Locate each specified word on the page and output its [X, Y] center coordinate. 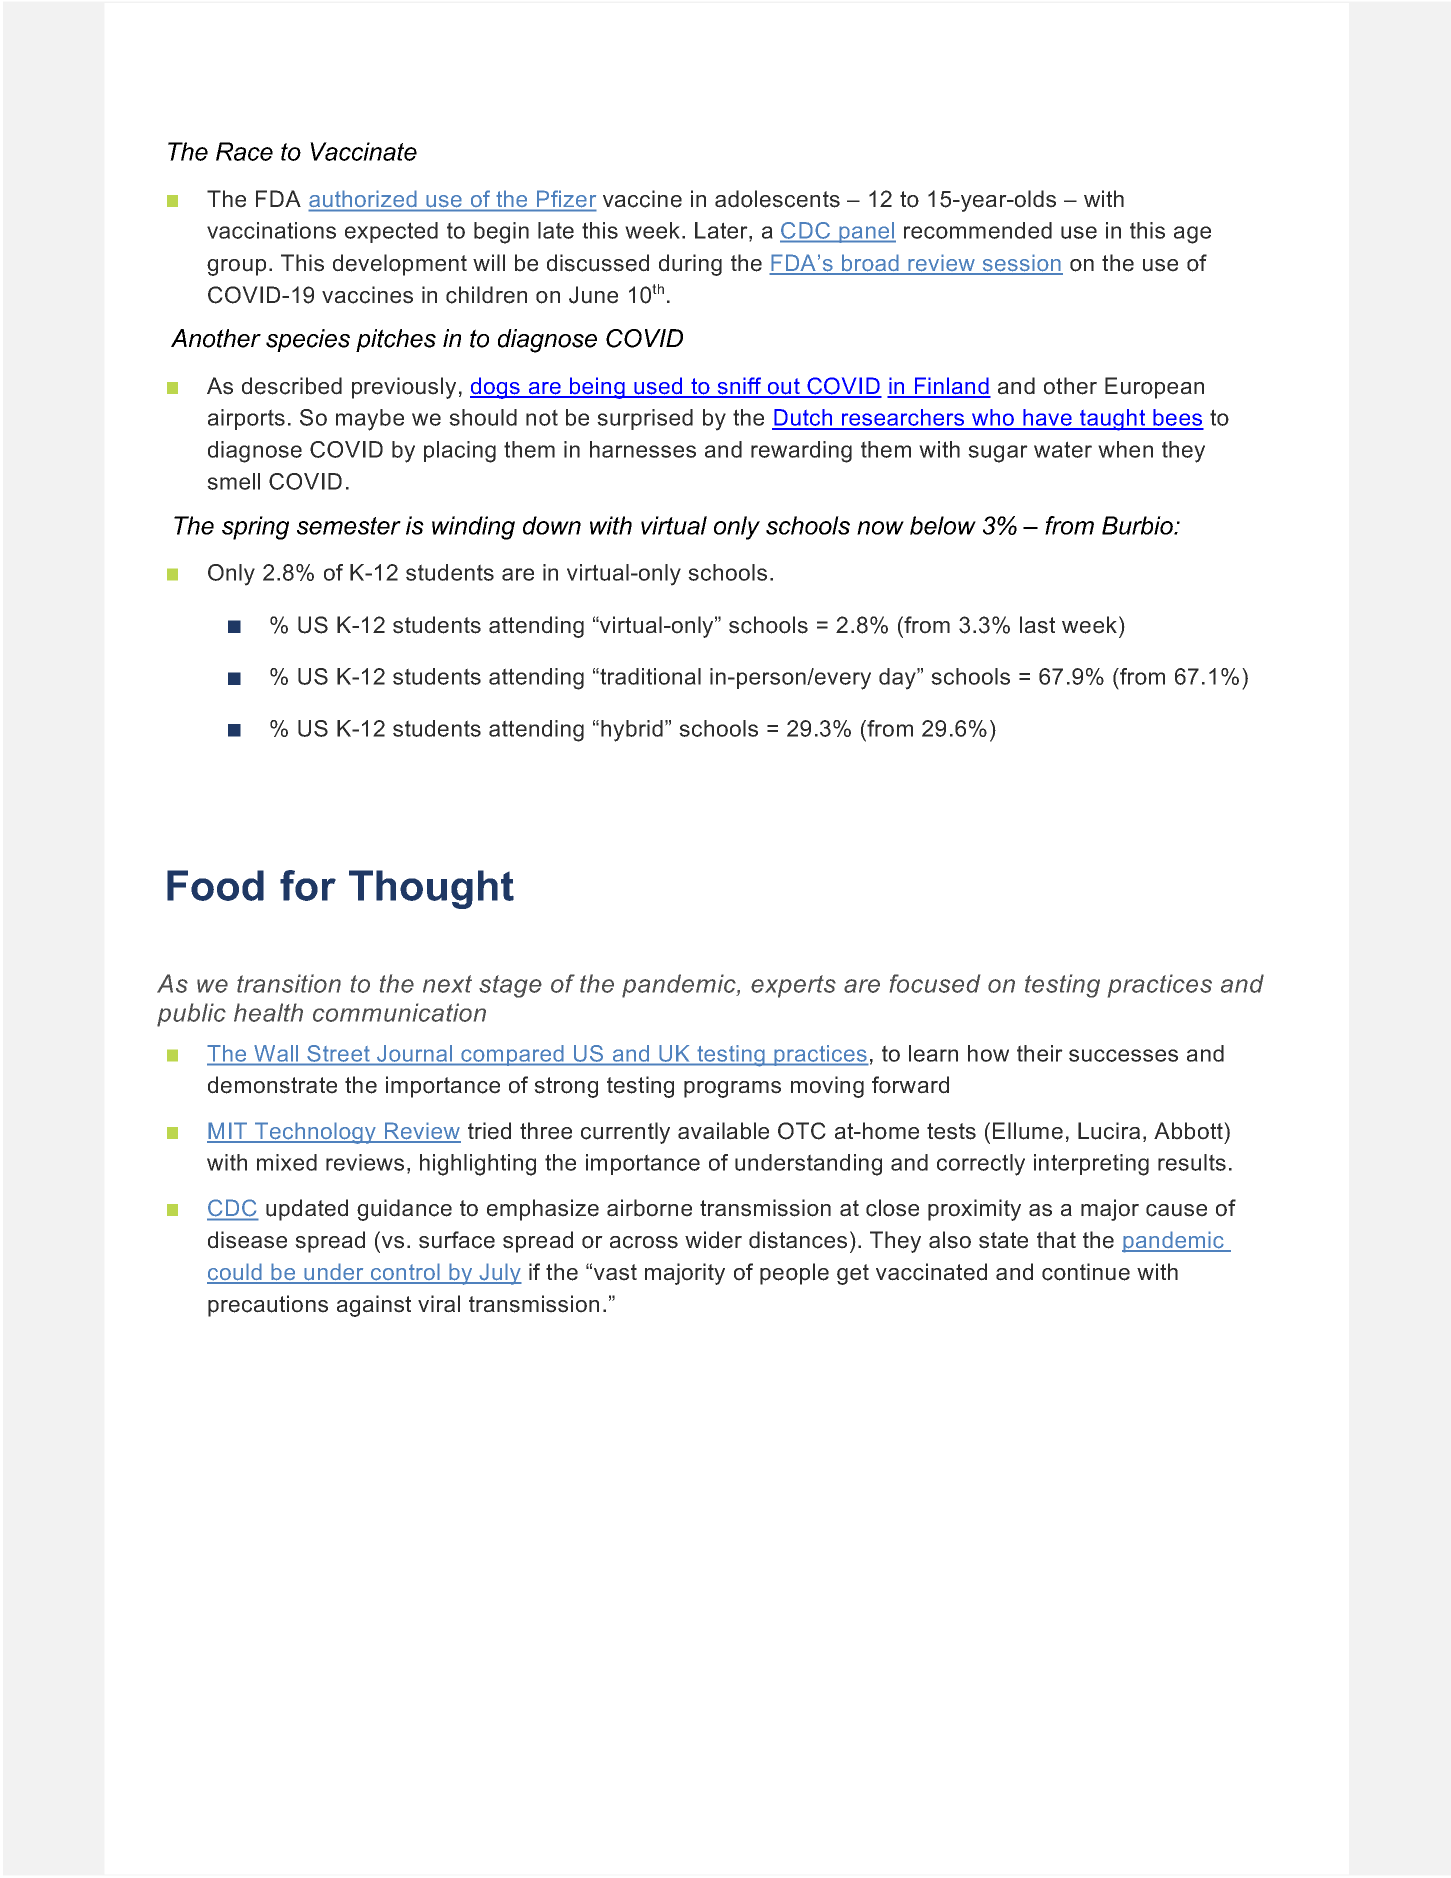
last [1037, 625]
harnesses [643, 449]
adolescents [777, 199]
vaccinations [271, 230]
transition [289, 983]
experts [793, 986]
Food [215, 885]
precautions [268, 1306]
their [1040, 1053]
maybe [370, 420]
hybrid [632, 731]
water [1063, 449]
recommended [978, 230]
